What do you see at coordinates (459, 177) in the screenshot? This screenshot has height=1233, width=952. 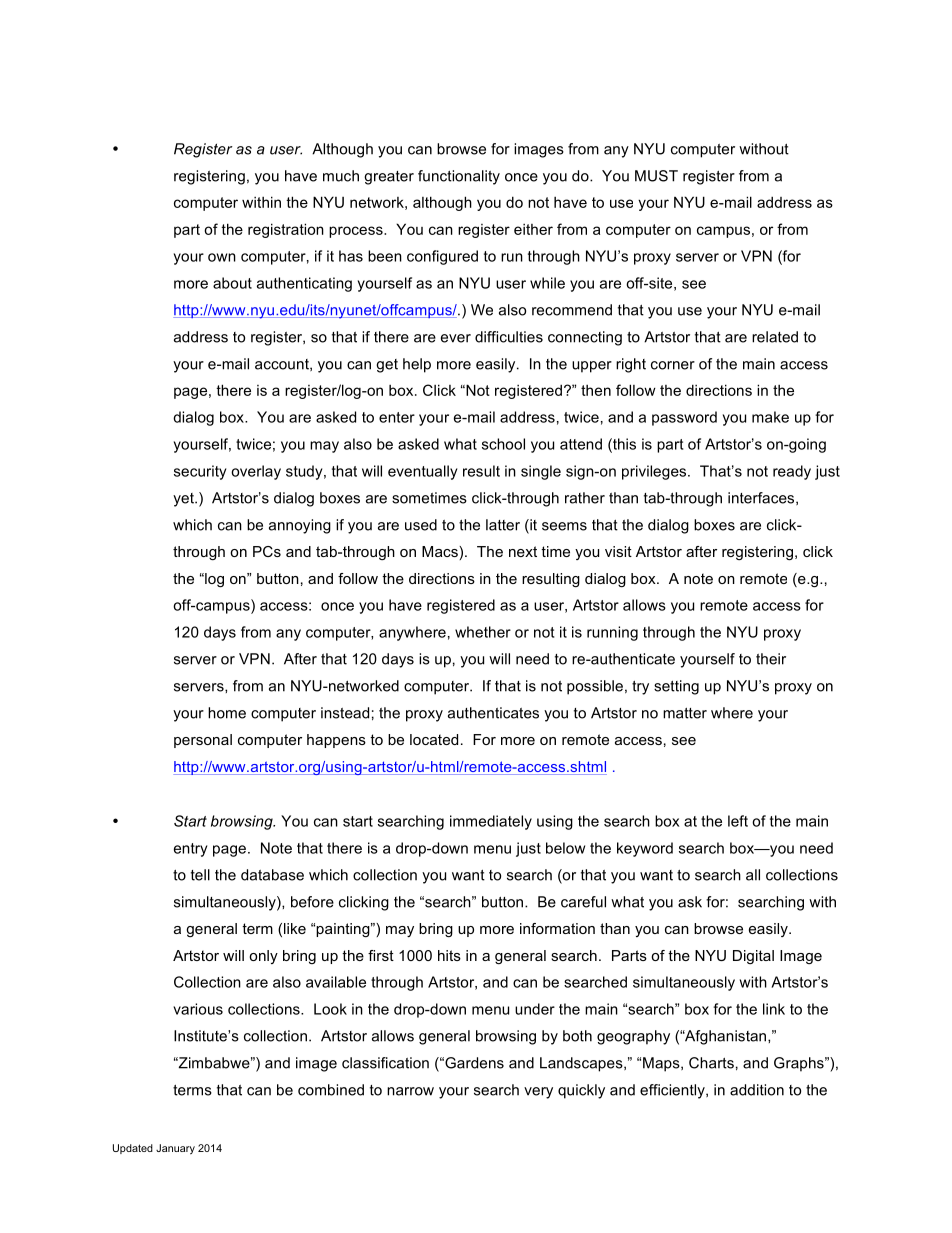 I see `functionality` at bounding box center [459, 177].
